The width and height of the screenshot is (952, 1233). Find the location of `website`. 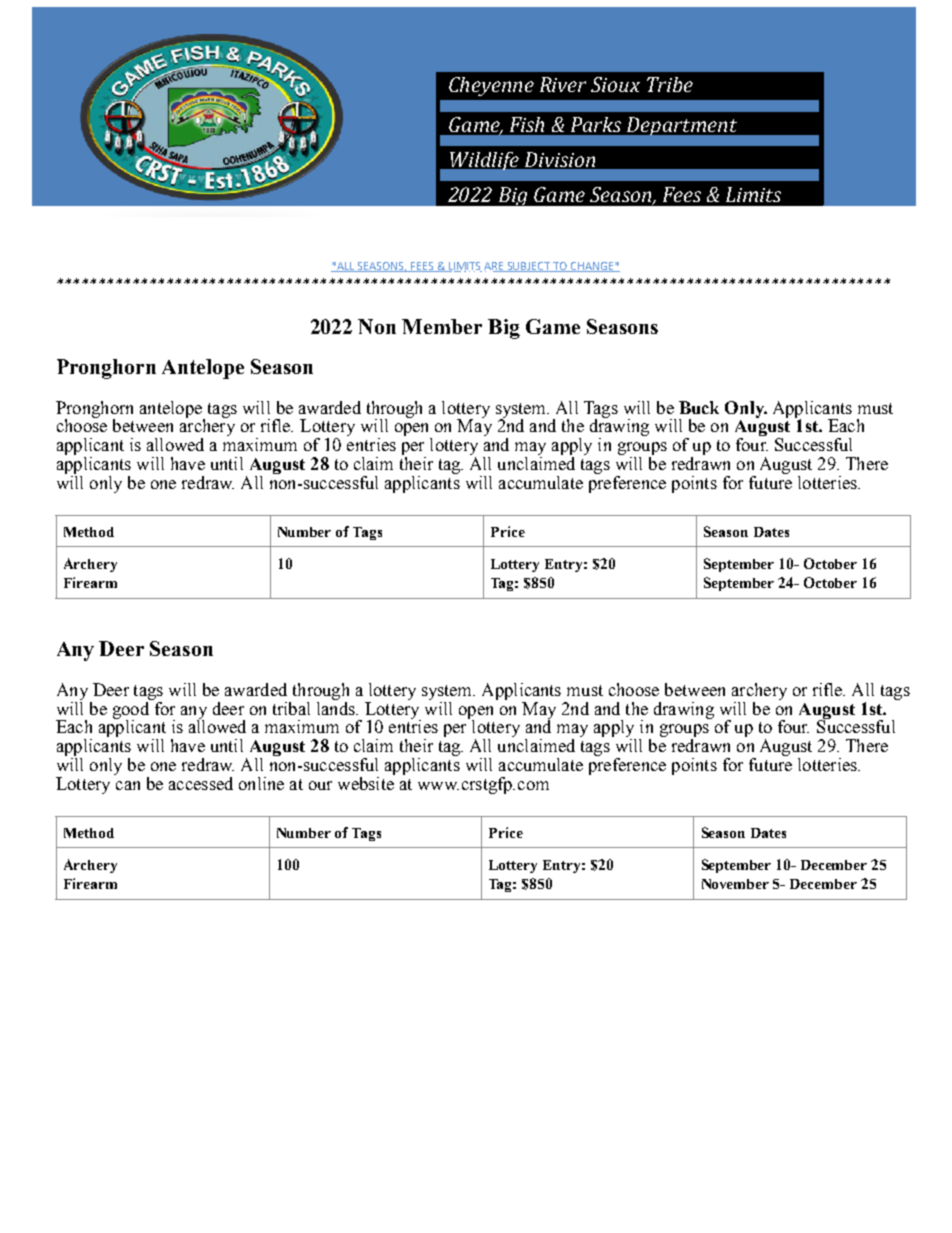

website is located at coordinates (366, 782).
